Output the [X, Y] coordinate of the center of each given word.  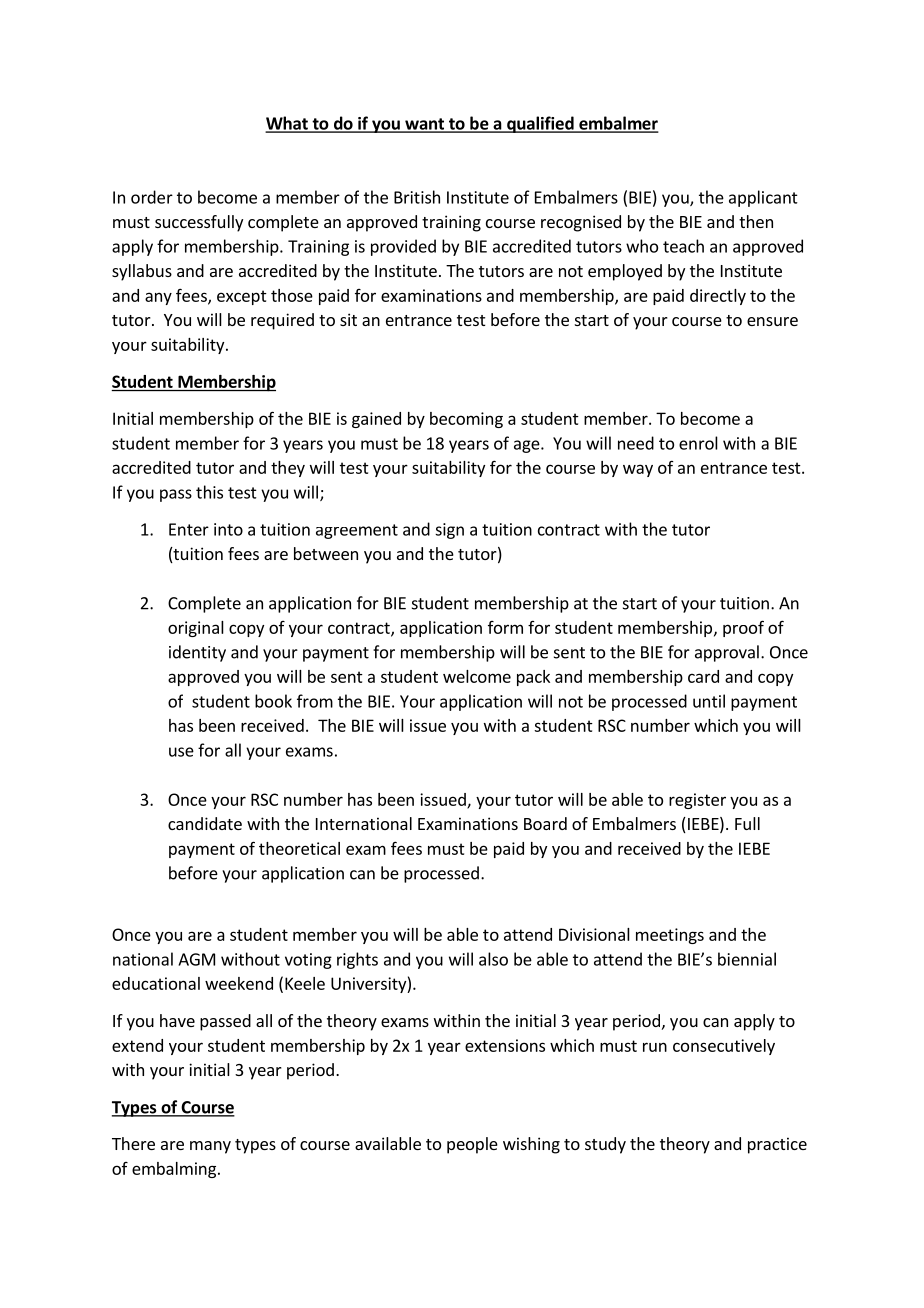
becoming [466, 420]
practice [777, 1145]
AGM [196, 959]
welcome [477, 676]
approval [727, 653]
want [424, 125]
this [209, 492]
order [152, 197]
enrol [698, 443]
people [472, 1145]
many [210, 1147]
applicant [763, 198]
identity [197, 653]
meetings [670, 936]
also [493, 959]
